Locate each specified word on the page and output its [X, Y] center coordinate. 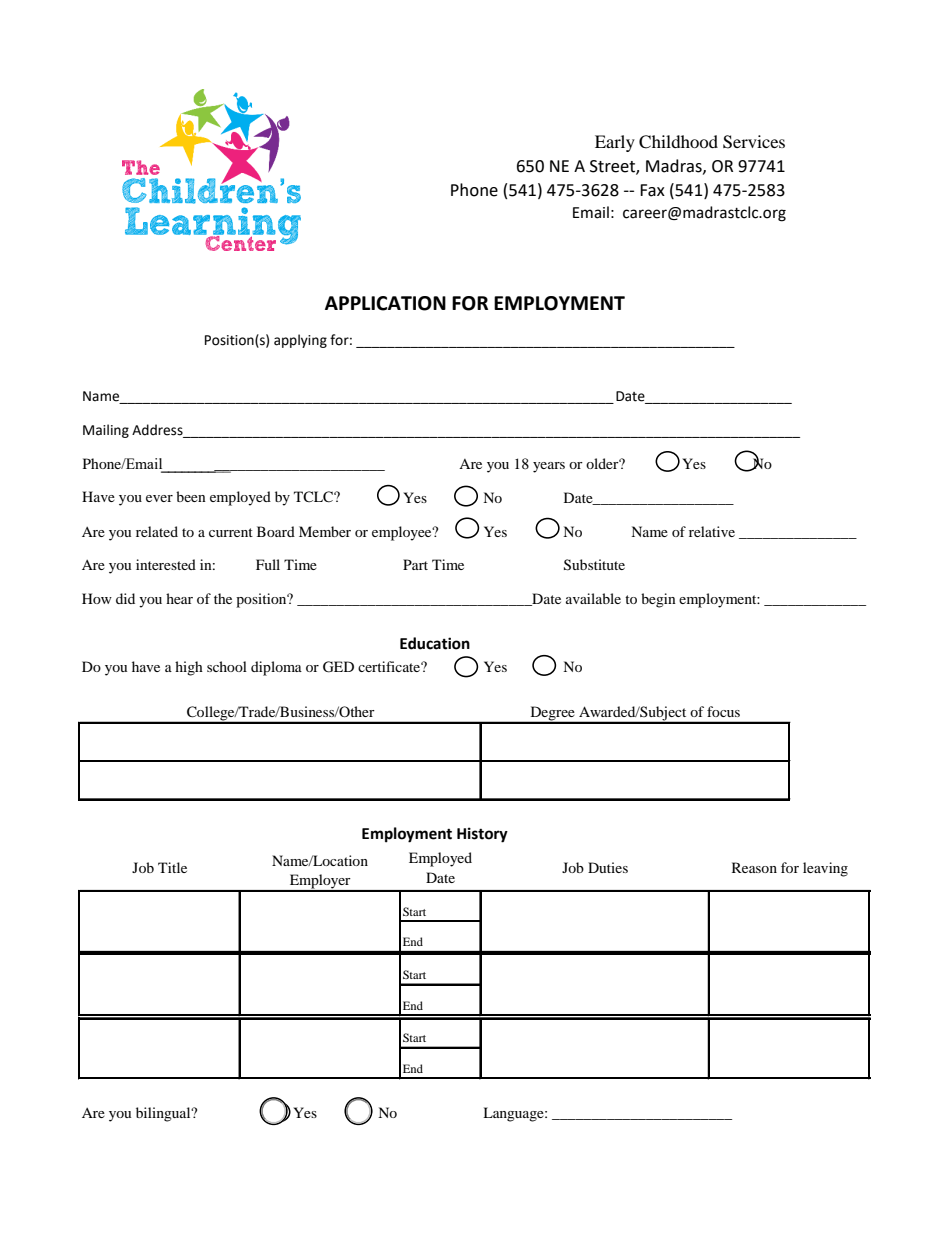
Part [415, 564]
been [191, 496]
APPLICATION [385, 303]
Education [435, 643]
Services [754, 142]
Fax [652, 190]
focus [723, 711]
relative [712, 531]
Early [615, 143]
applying [300, 341]
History [482, 835]
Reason [754, 867]
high [189, 668]
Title [172, 867]
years [549, 467]
